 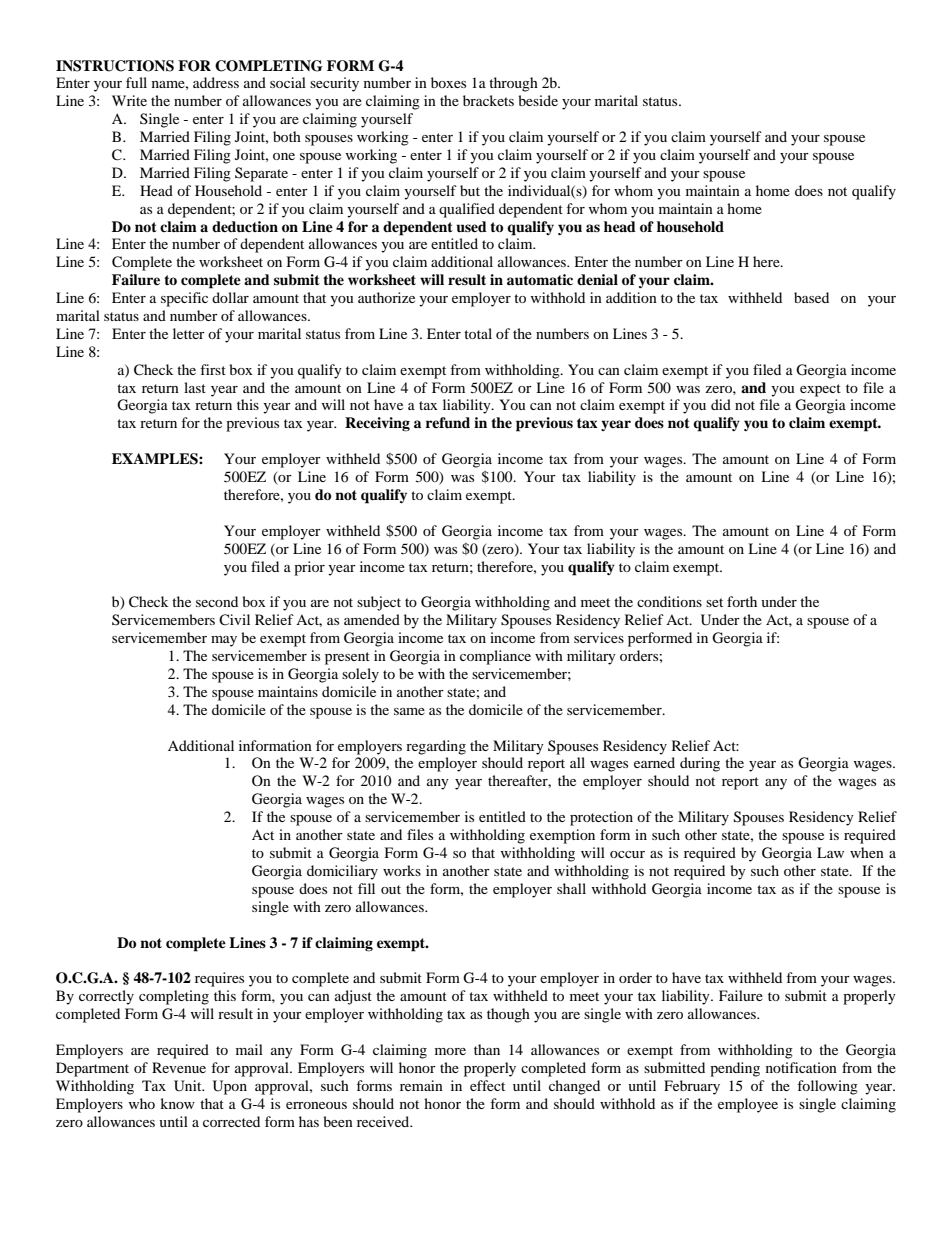 I want to click on address, so click(x=216, y=82).
